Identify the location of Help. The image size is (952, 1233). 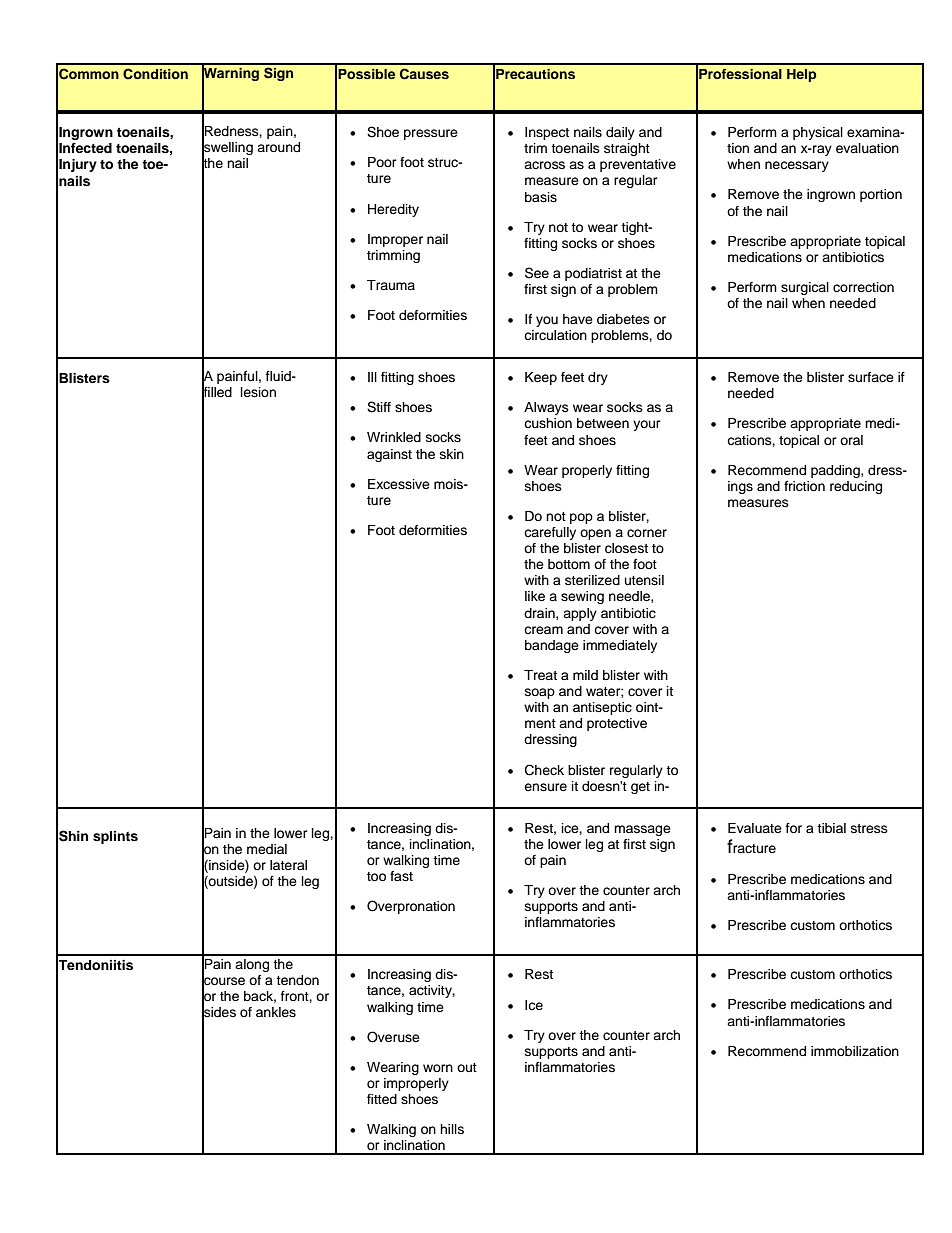
(801, 75).
